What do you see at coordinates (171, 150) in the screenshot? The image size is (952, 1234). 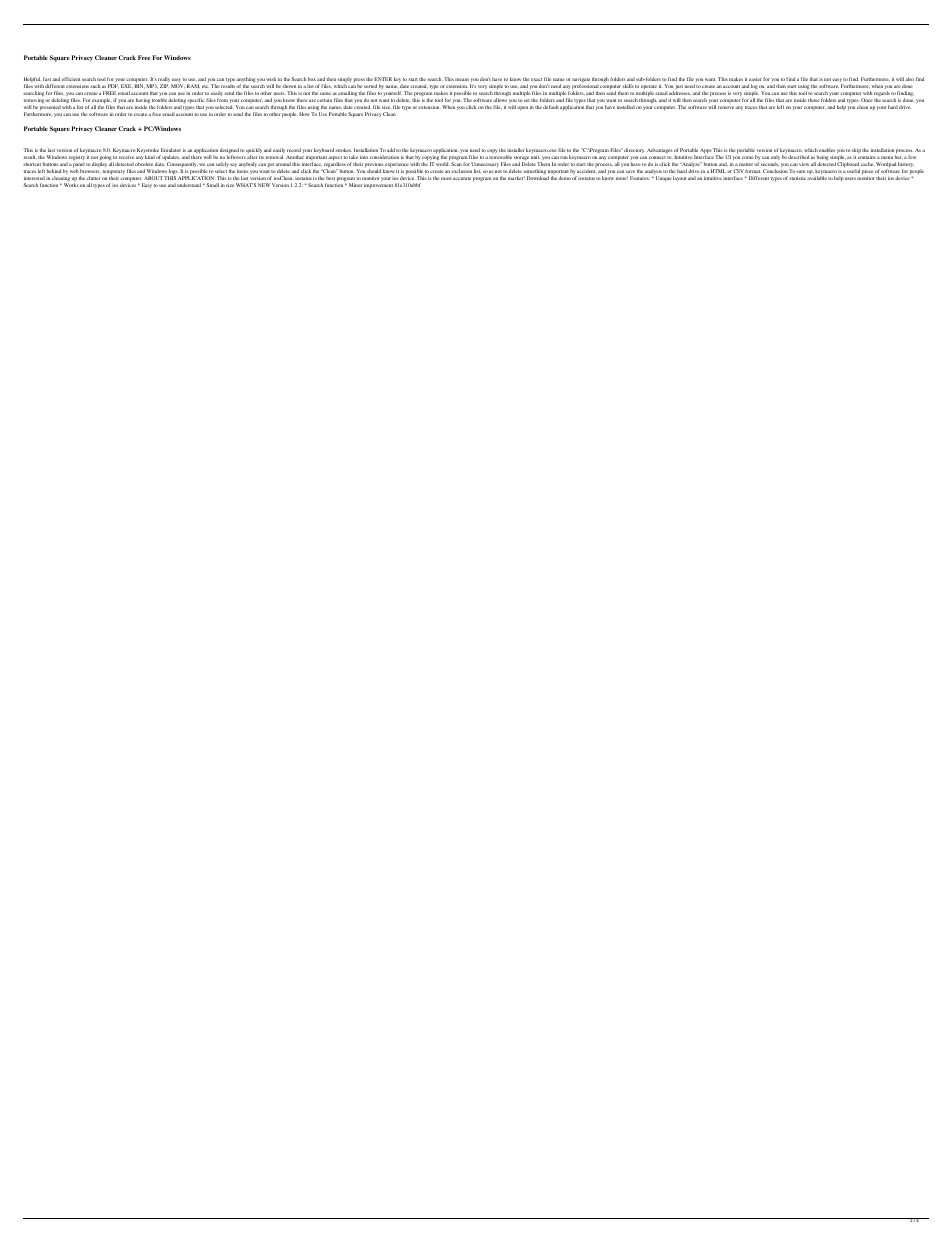 I see `Emulator` at bounding box center [171, 150].
